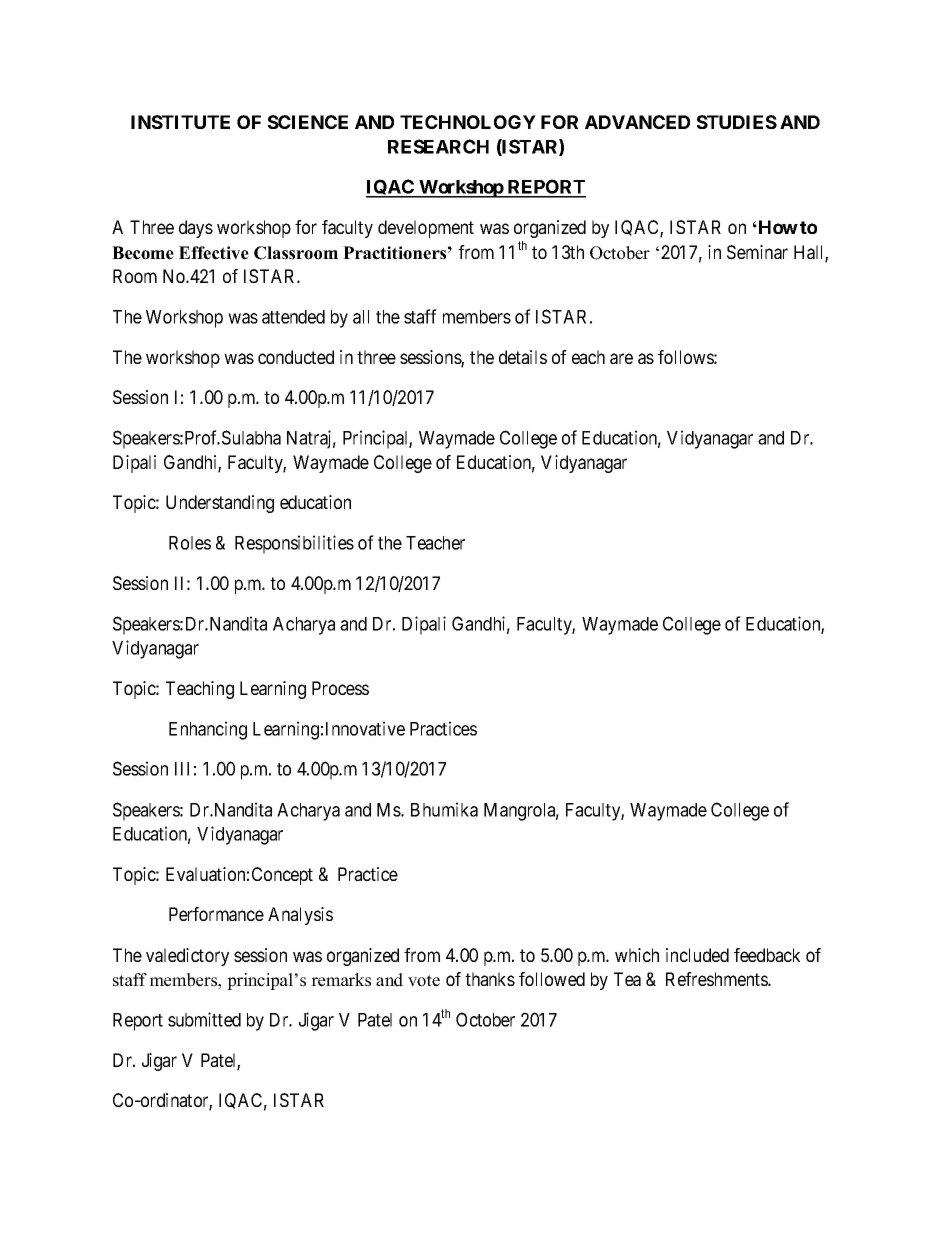 The width and height of the page is (952, 1233). What do you see at coordinates (204, 1019) in the page?
I see `submitted` at bounding box center [204, 1019].
